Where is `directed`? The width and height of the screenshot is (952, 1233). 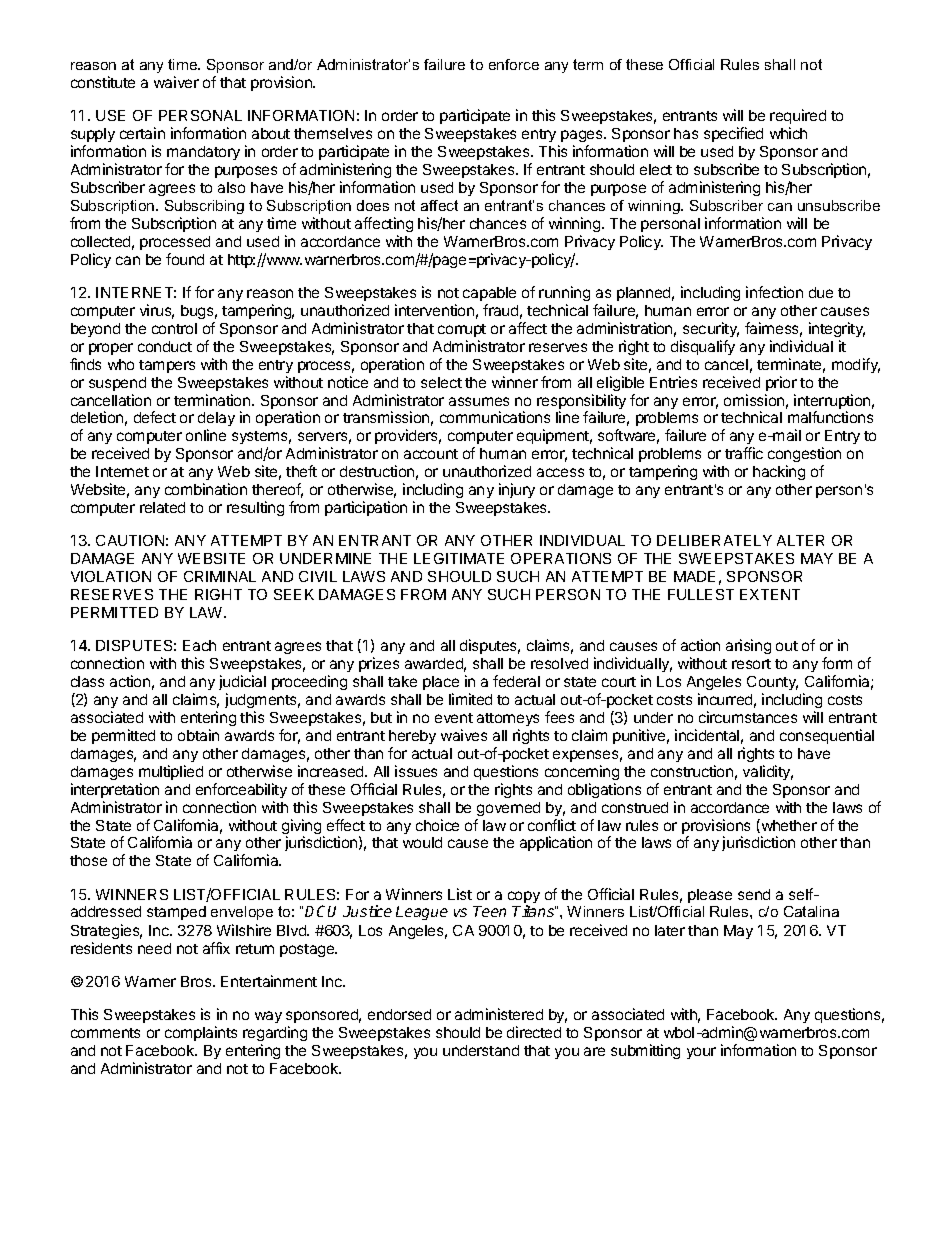 directed is located at coordinates (534, 1032).
